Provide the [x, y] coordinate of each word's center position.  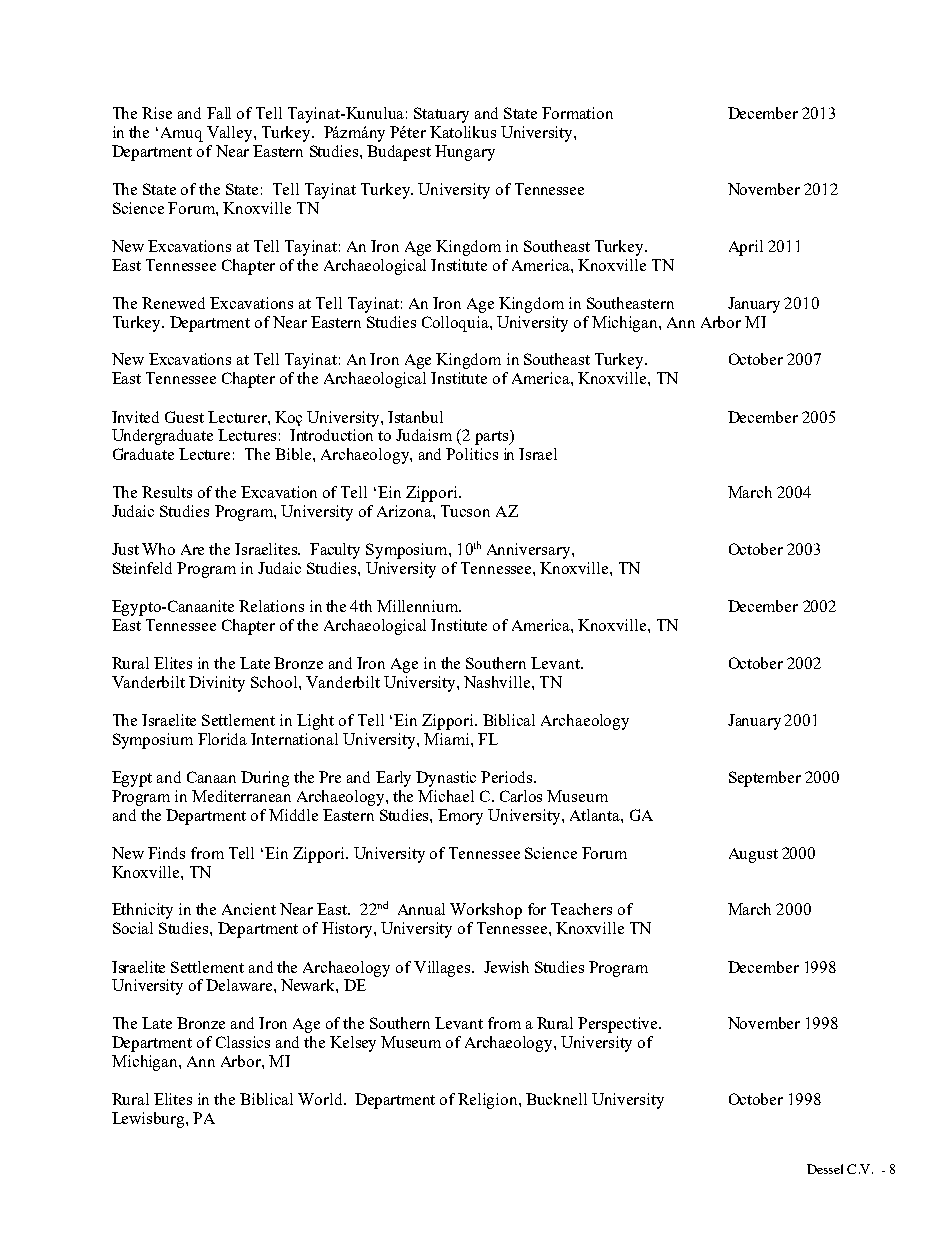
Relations [271, 606]
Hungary [465, 153]
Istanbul [415, 417]
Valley [231, 134]
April [746, 248]
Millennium [419, 606]
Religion [489, 1101]
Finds [166, 853]
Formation [577, 113]
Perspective [619, 1025]
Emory [460, 817]
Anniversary [530, 551]
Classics [243, 1042]
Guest [184, 417]
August [753, 855]
